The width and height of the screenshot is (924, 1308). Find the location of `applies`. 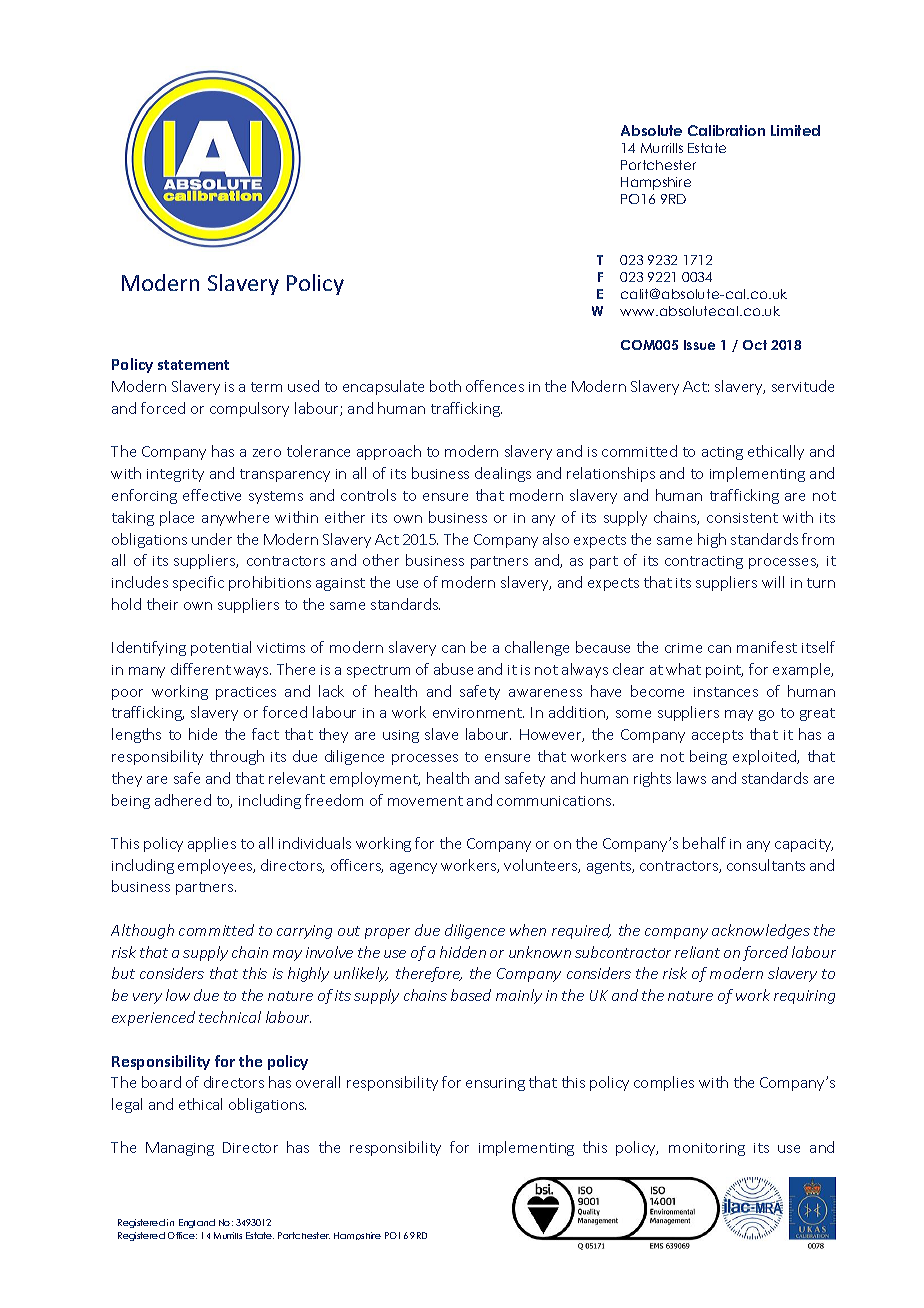

applies is located at coordinates (212, 844).
